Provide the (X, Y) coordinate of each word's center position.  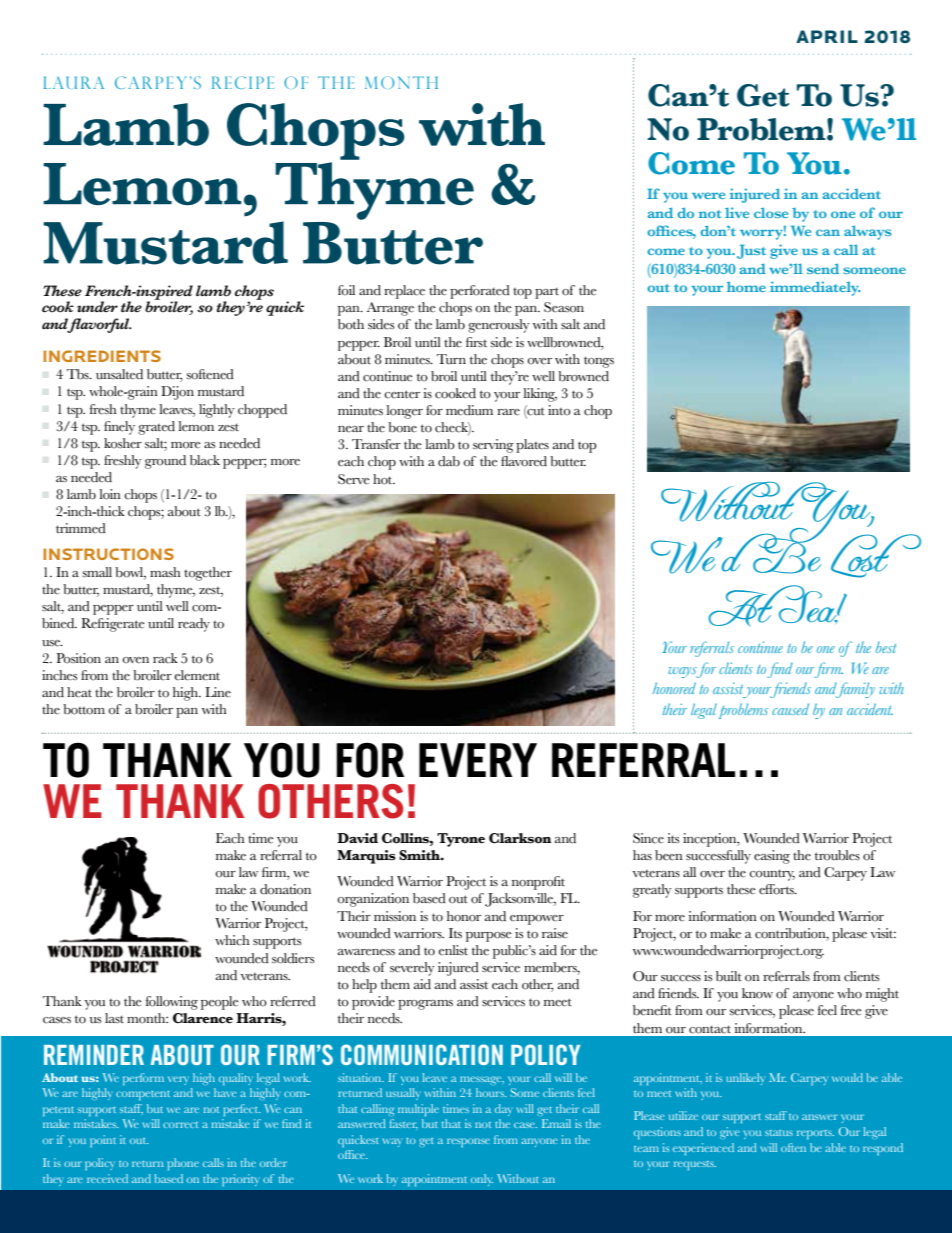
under (97, 306)
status (779, 1133)
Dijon (177, 393)
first (476, 342)
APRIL (827, 36)
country (772, 875)
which (232, 940)
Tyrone (461, 840)
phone (183, 1164)
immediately (815, 288)
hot (384, 479)
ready (194, 625)
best (886, 647)
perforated (480, 292)
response (468, 1142)
